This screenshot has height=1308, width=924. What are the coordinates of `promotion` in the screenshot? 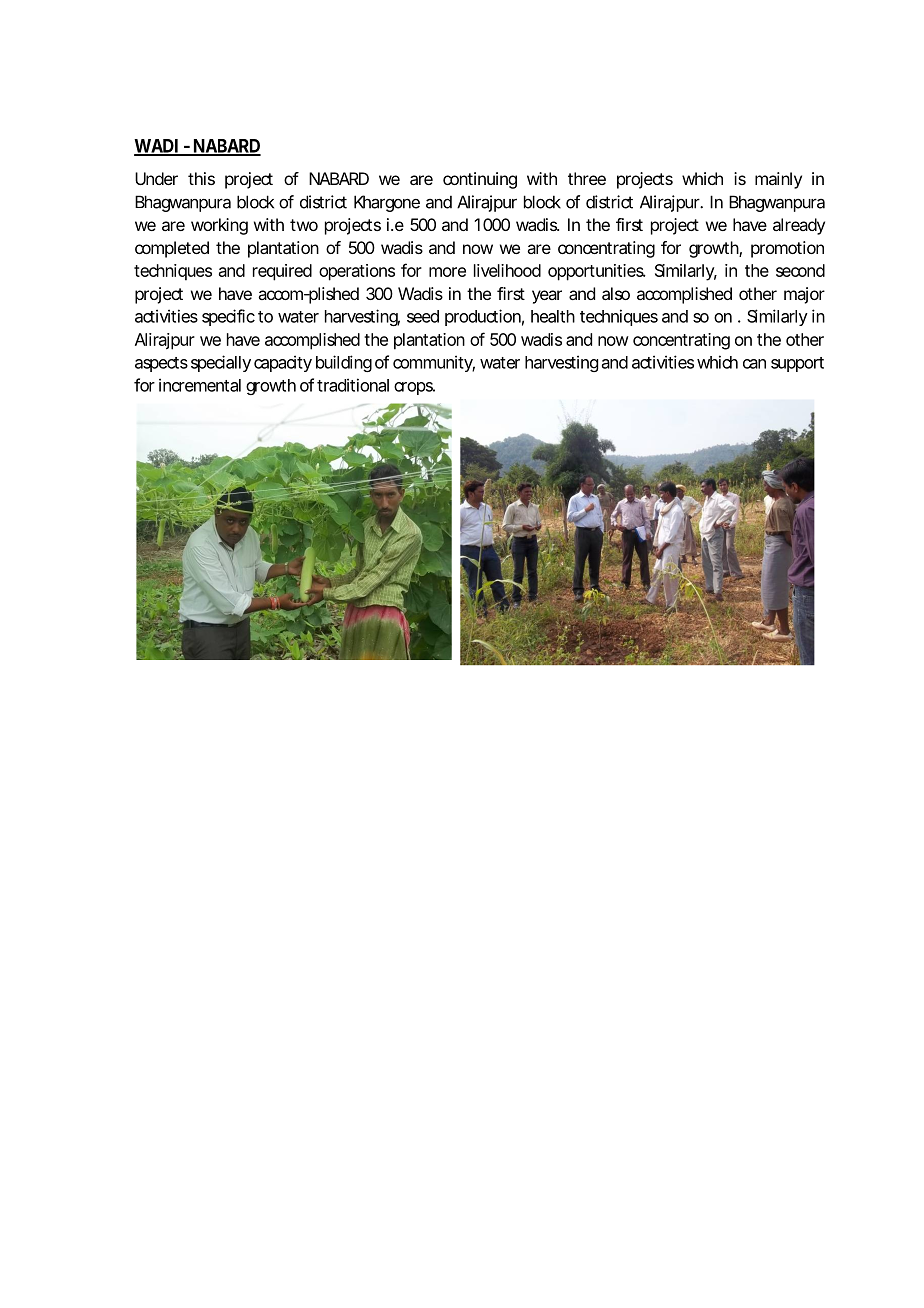 It's located at (787, 249).
